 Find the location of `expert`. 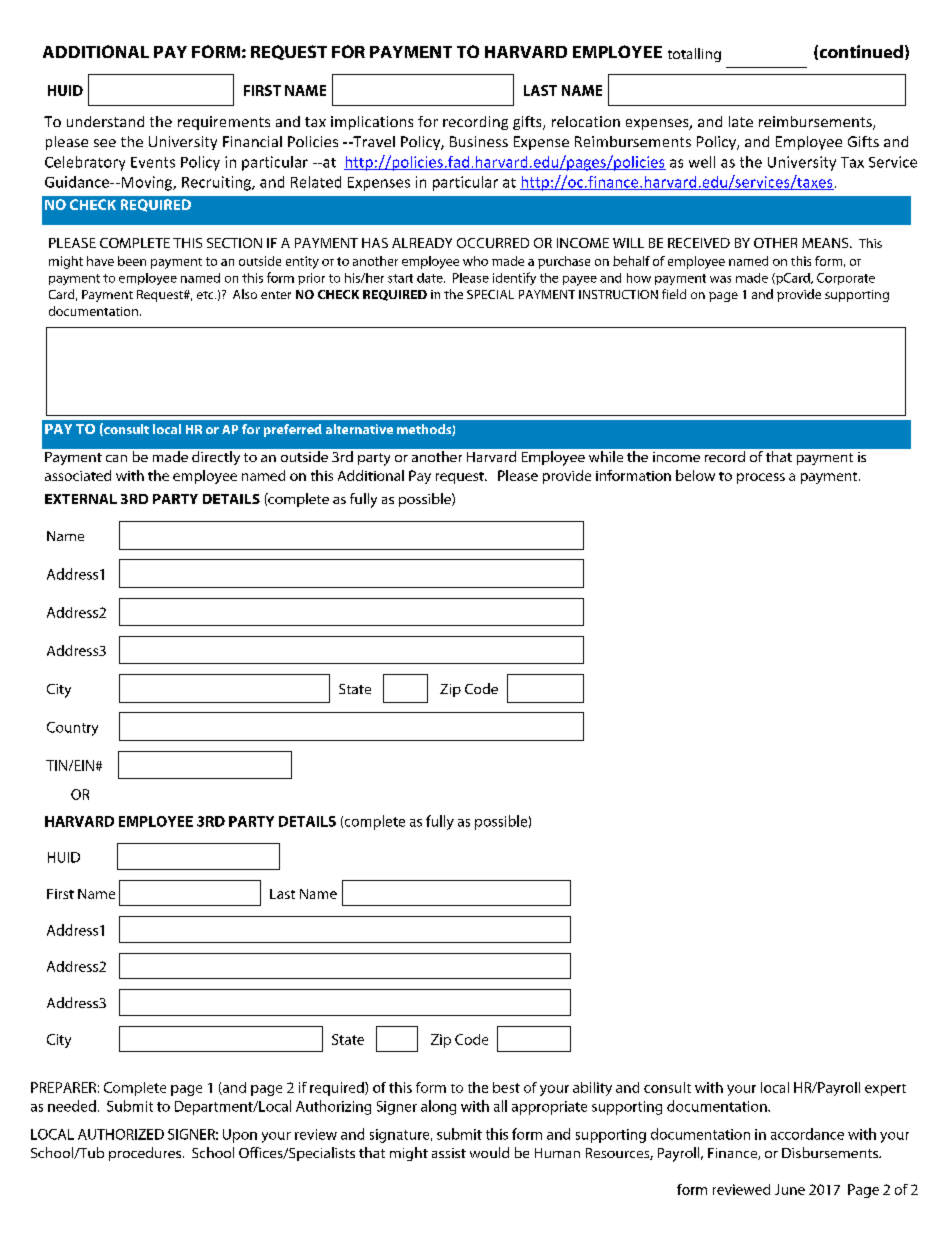

expert is located at coordinates (885, 1090).
